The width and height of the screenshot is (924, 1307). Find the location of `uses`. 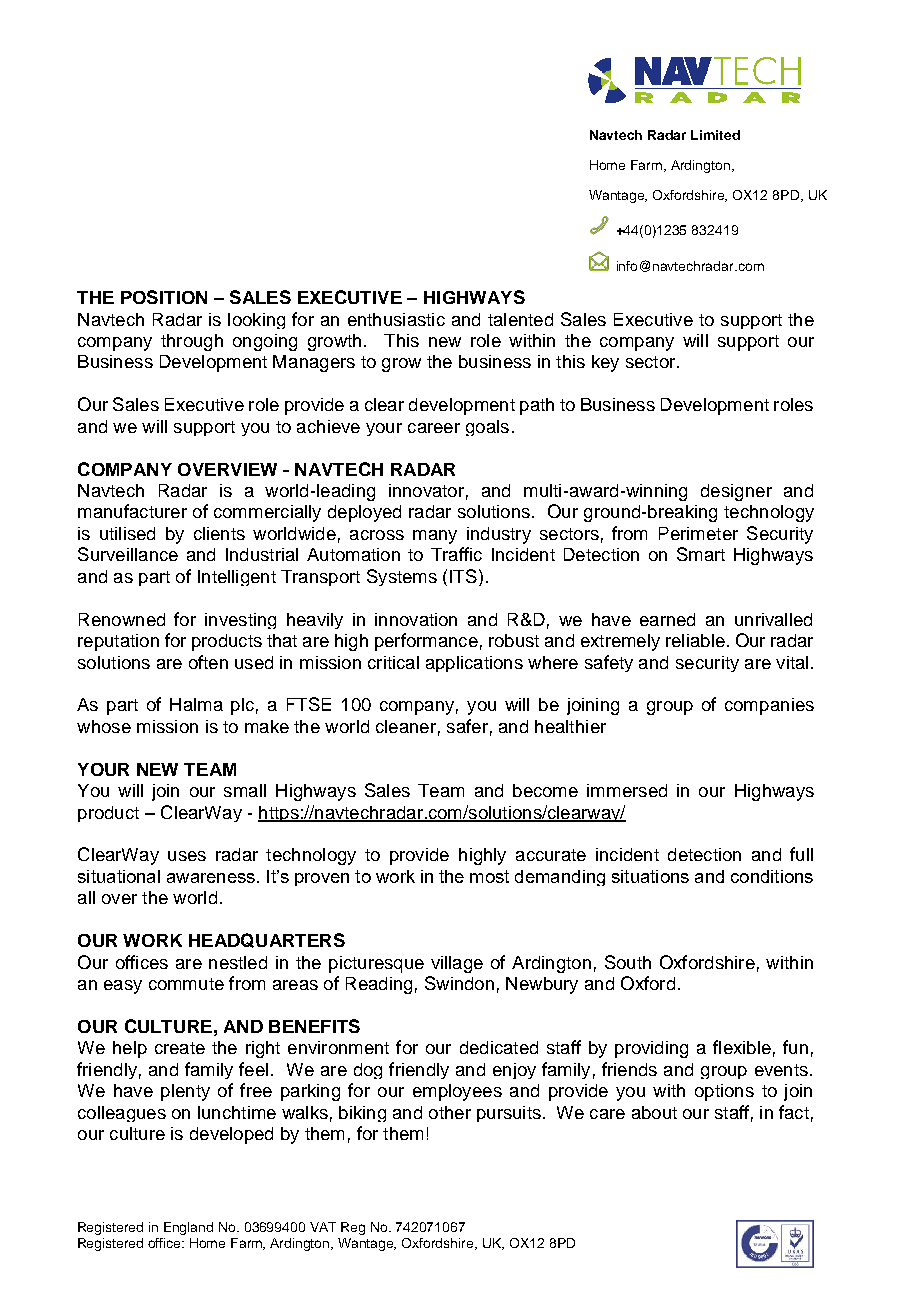

uses is located at coordinates (187, 856).
